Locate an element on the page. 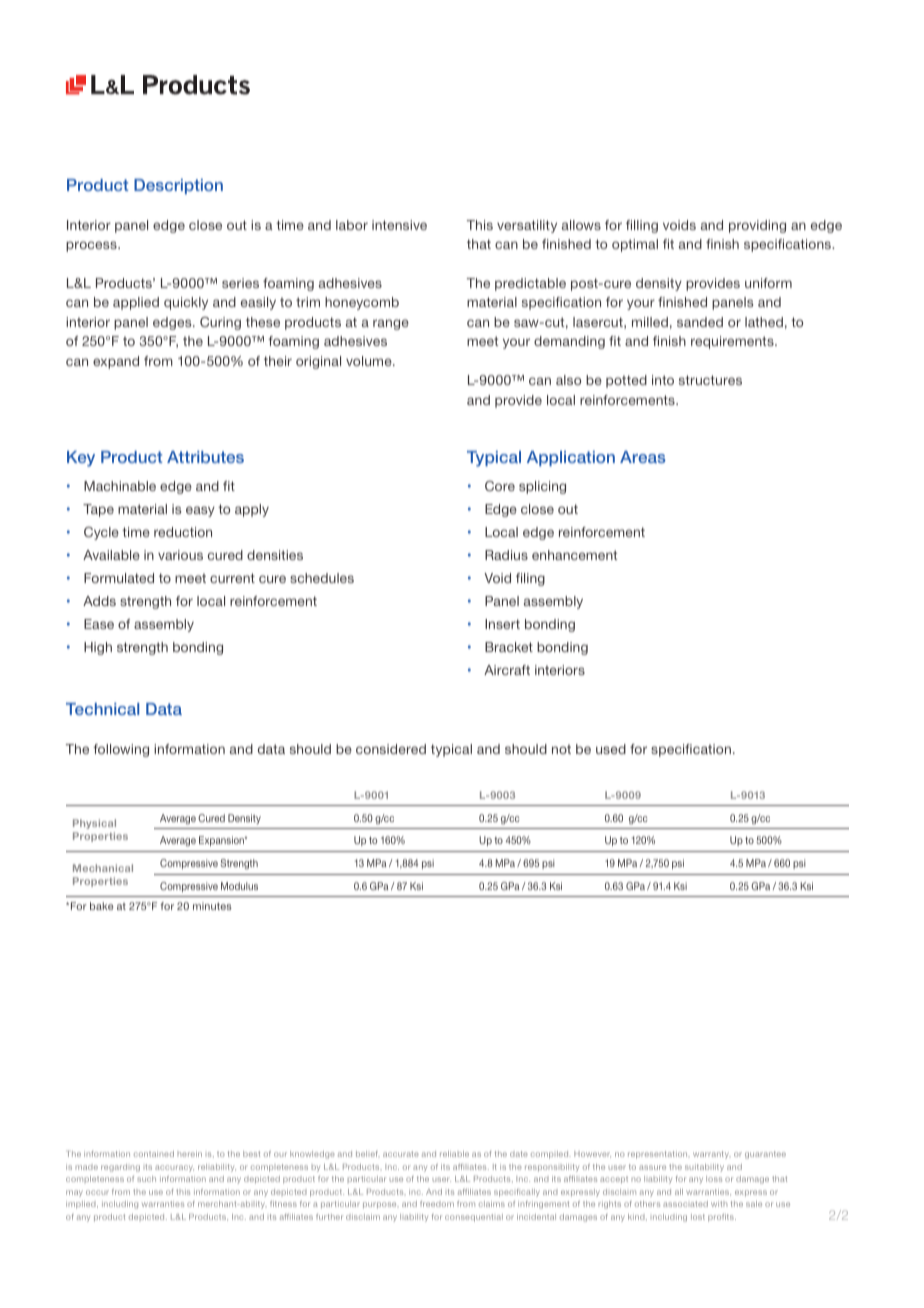 The height and width of the image is (1308, 924). filling is located at coordinates (642, 226).
